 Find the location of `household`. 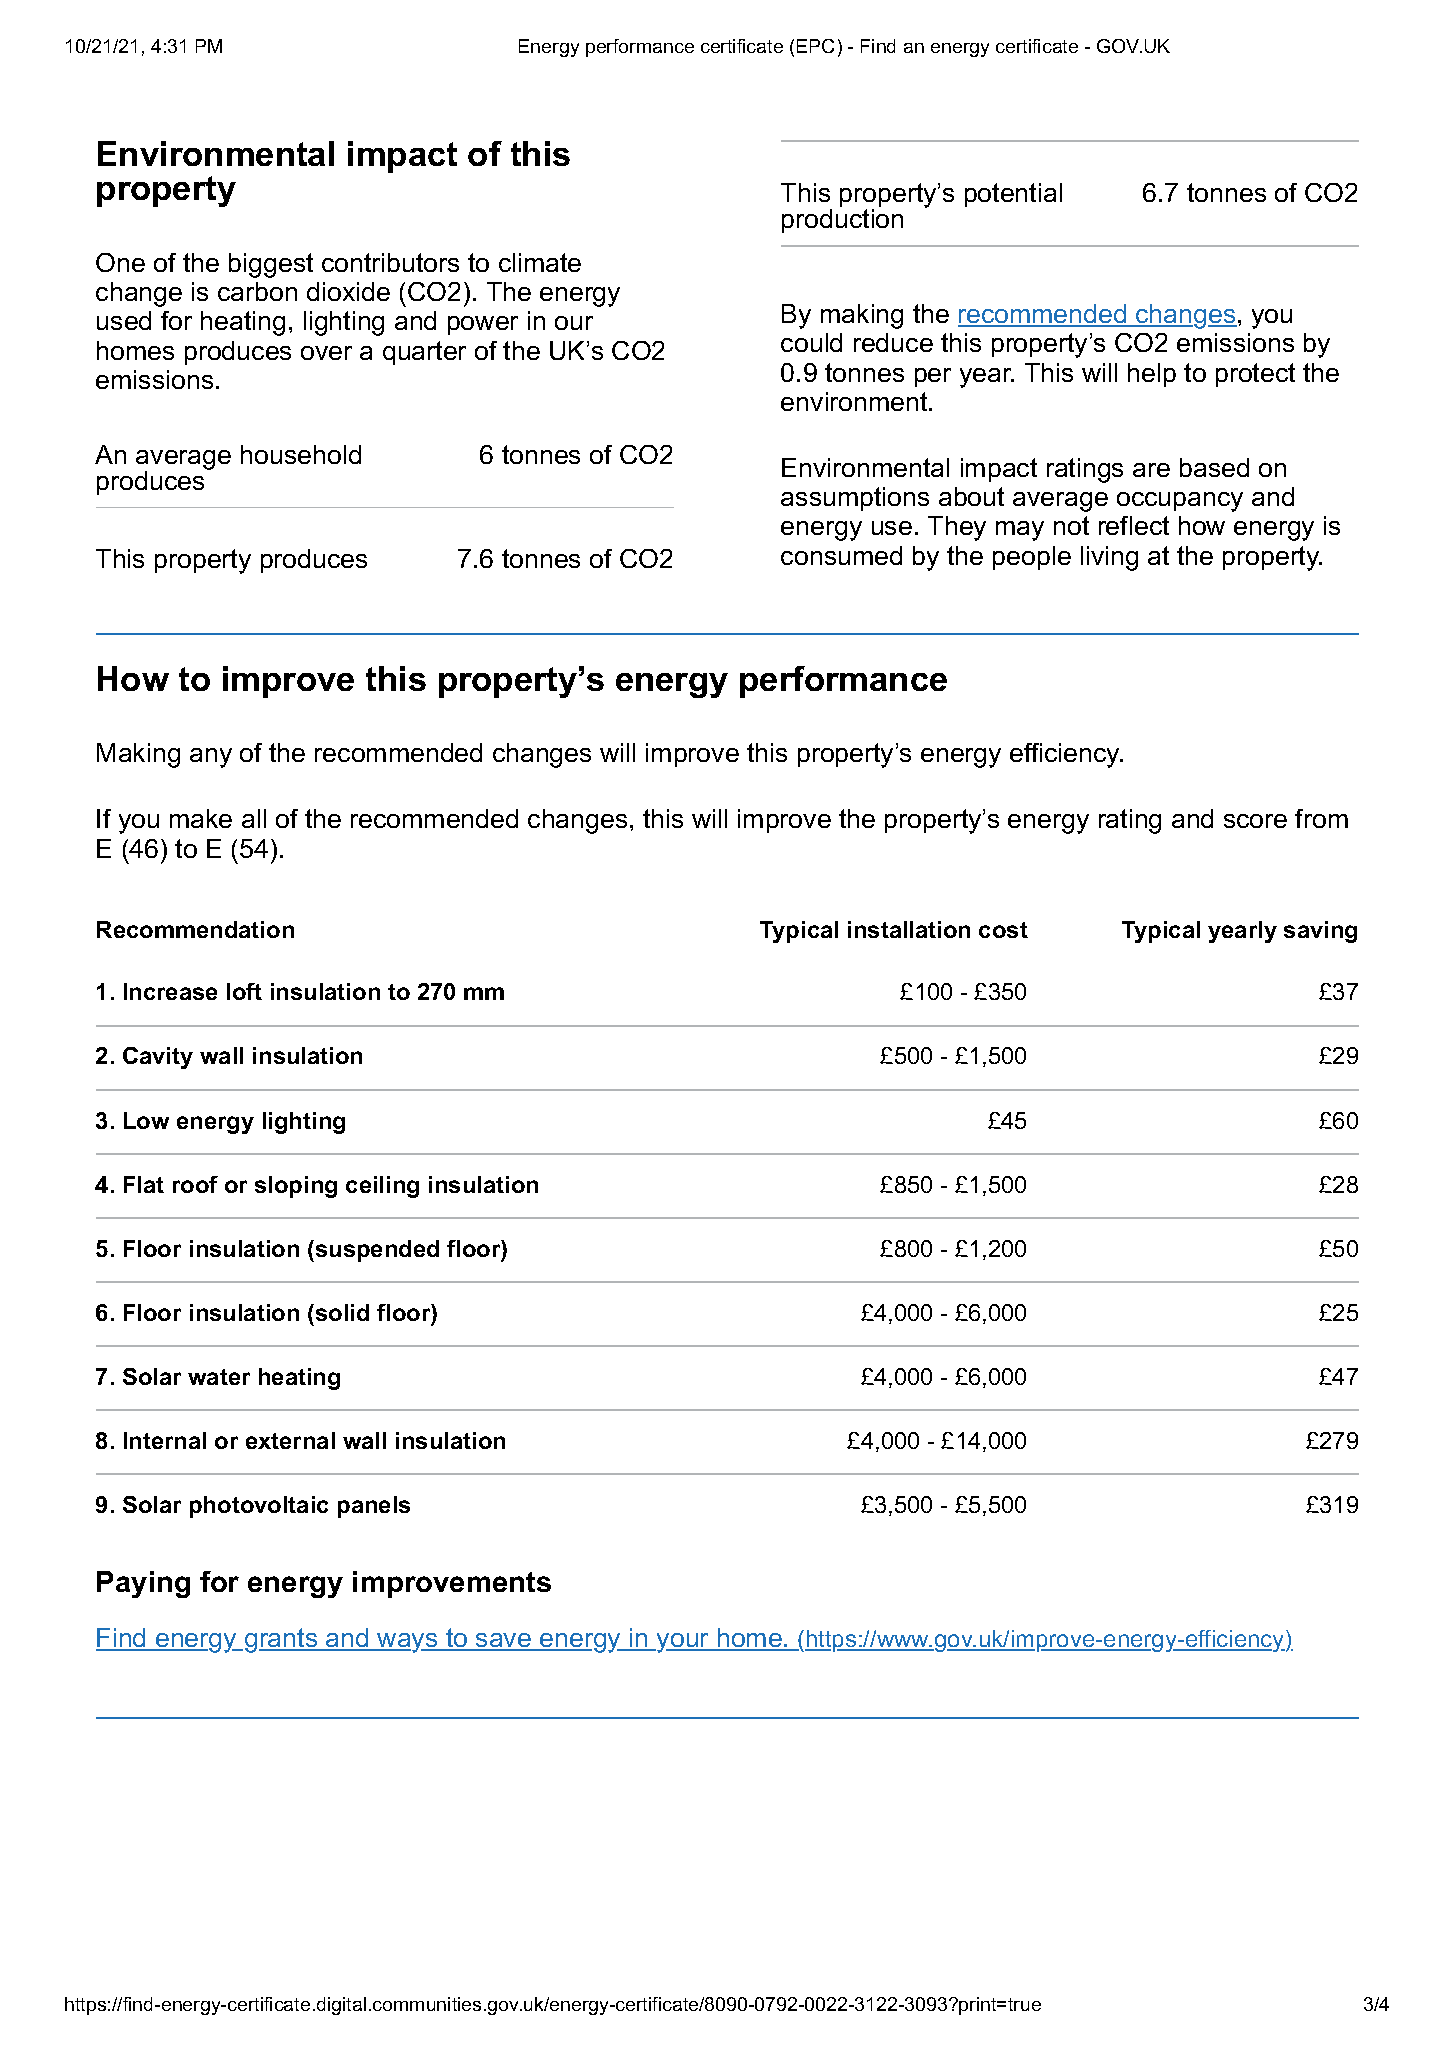

household is located at coordinates (301, 454).
